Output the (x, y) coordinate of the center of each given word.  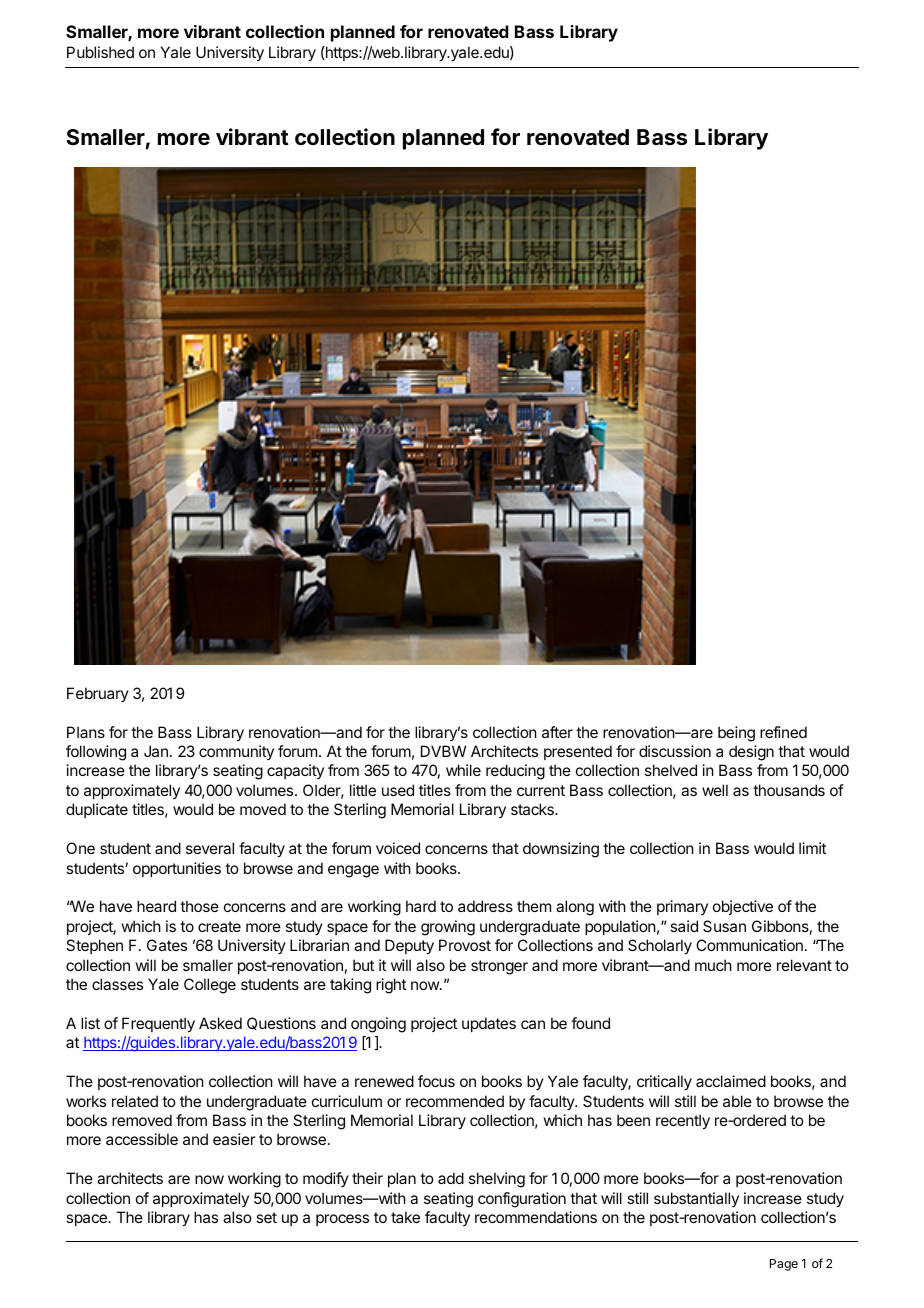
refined (783, 732)
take (405, 1217)
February (98, 694)
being (736, 734)
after (557, 732)
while (463, 770)
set (266, 1217)
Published (100, 52)
